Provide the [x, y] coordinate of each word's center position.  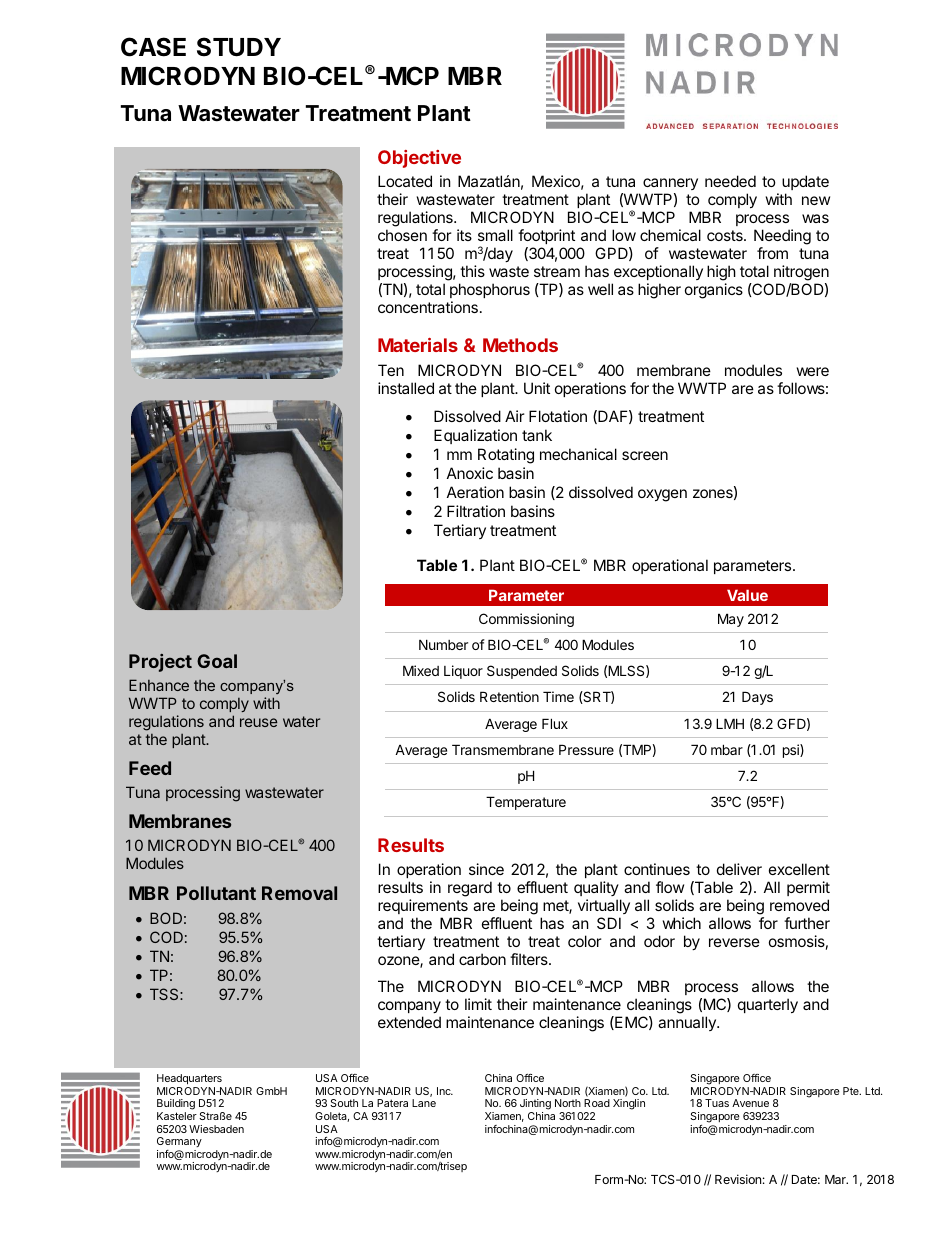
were [813, 371]
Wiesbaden [216, 1129]
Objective [419, 159]
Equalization [475, 436]
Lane [424, 1103]
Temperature [526, 803]
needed [730, 181]
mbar [727, 749]
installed [406, 388]
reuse [259, 722]
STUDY [239, 47]
